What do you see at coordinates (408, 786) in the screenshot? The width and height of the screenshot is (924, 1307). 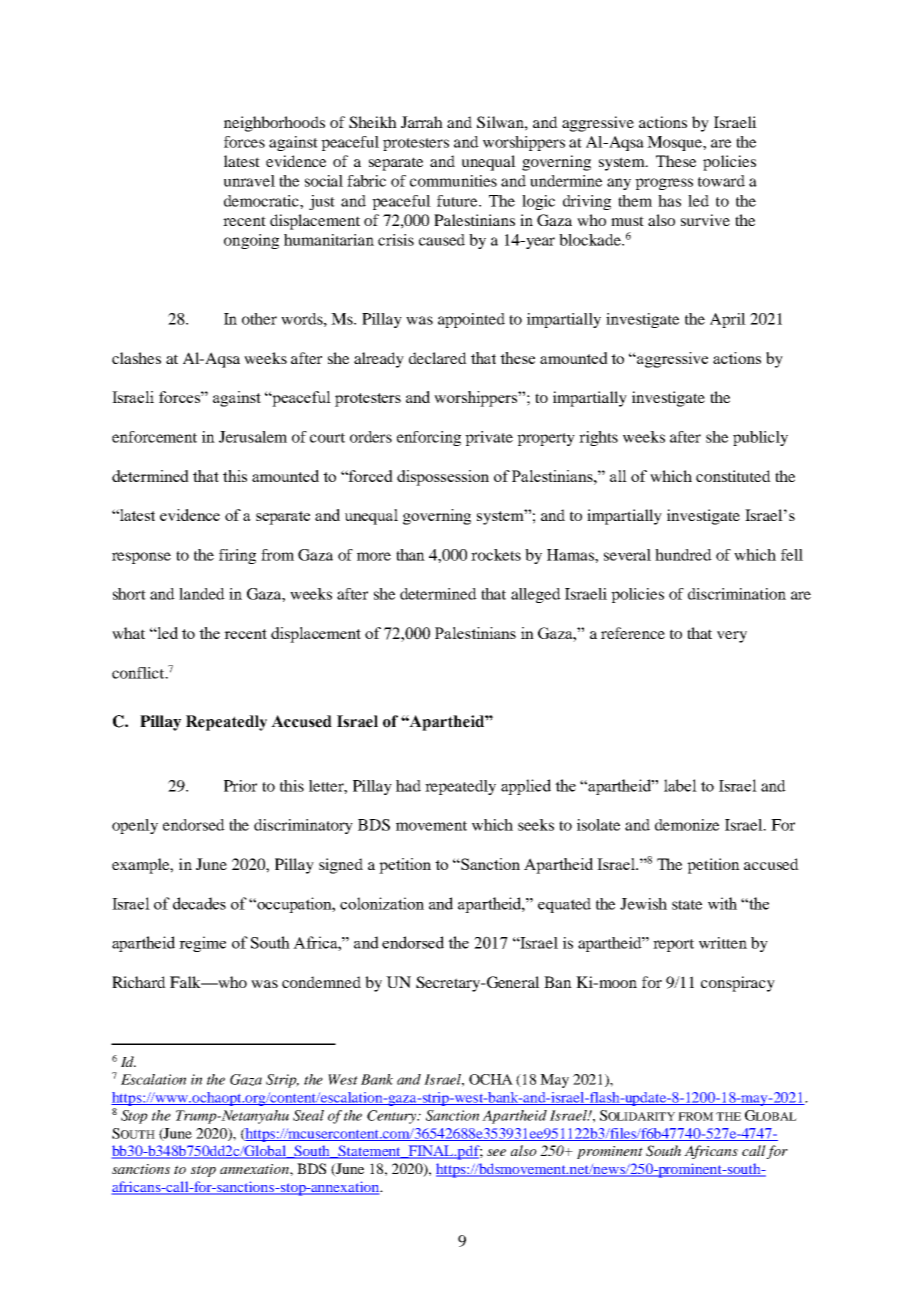 I see `had` at bounding box center [408, 786].
